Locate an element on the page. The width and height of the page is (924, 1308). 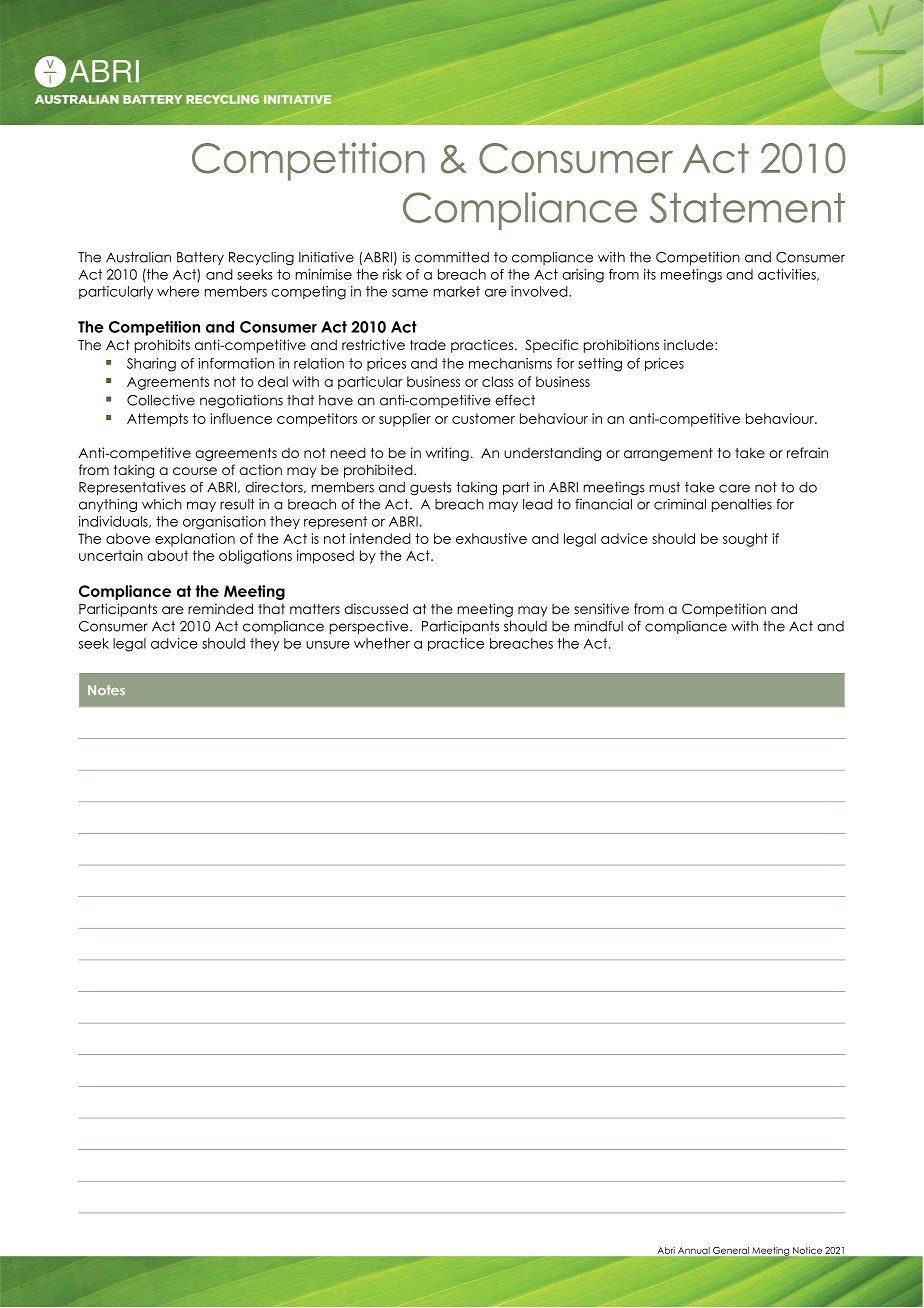
sought is located at coordinates (745, 540).
